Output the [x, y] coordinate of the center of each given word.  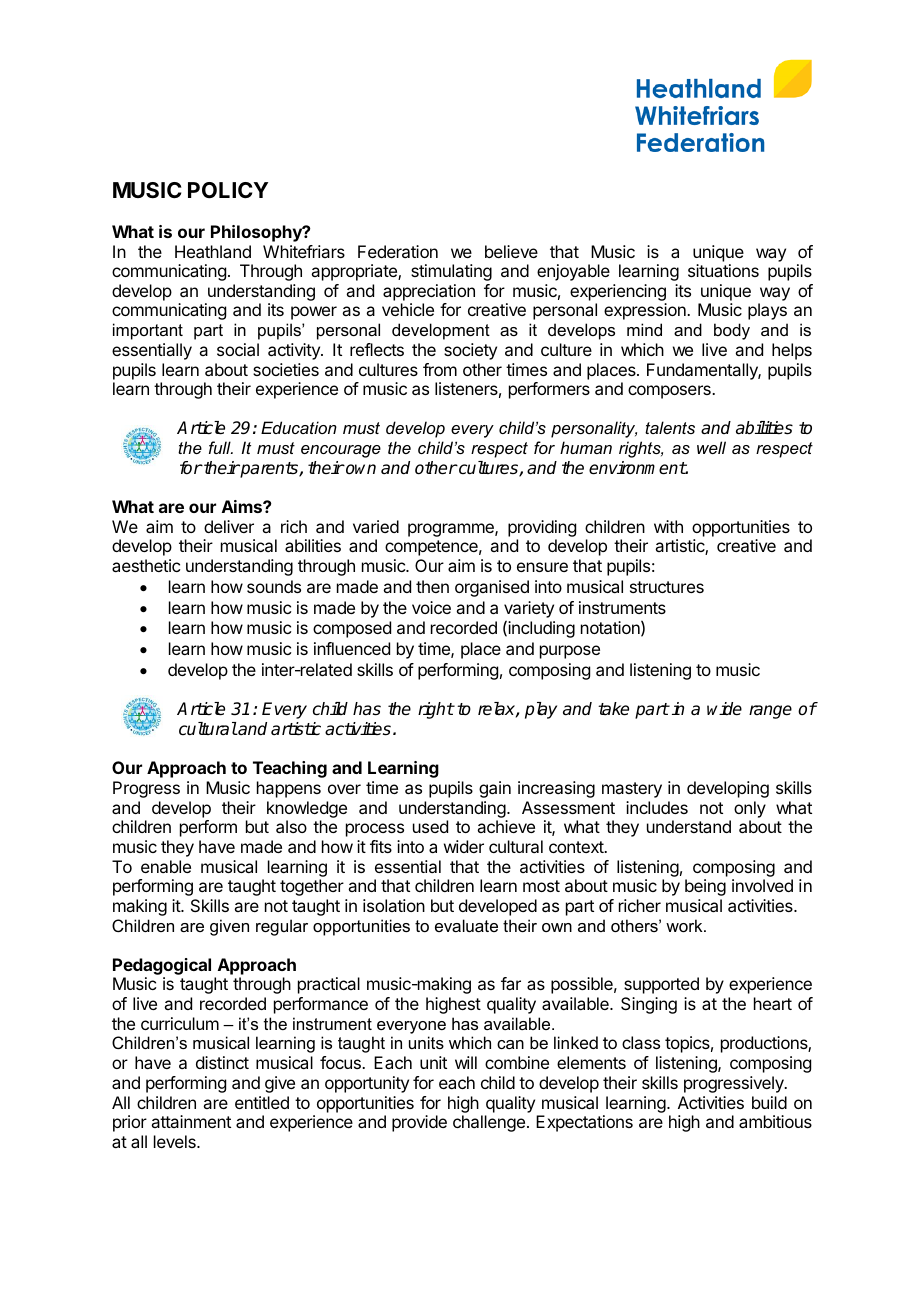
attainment [191, 1121]
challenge [489, 1123]
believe [511, 251]
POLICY [228, 190]
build [769, 1102]
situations [723, 270]
